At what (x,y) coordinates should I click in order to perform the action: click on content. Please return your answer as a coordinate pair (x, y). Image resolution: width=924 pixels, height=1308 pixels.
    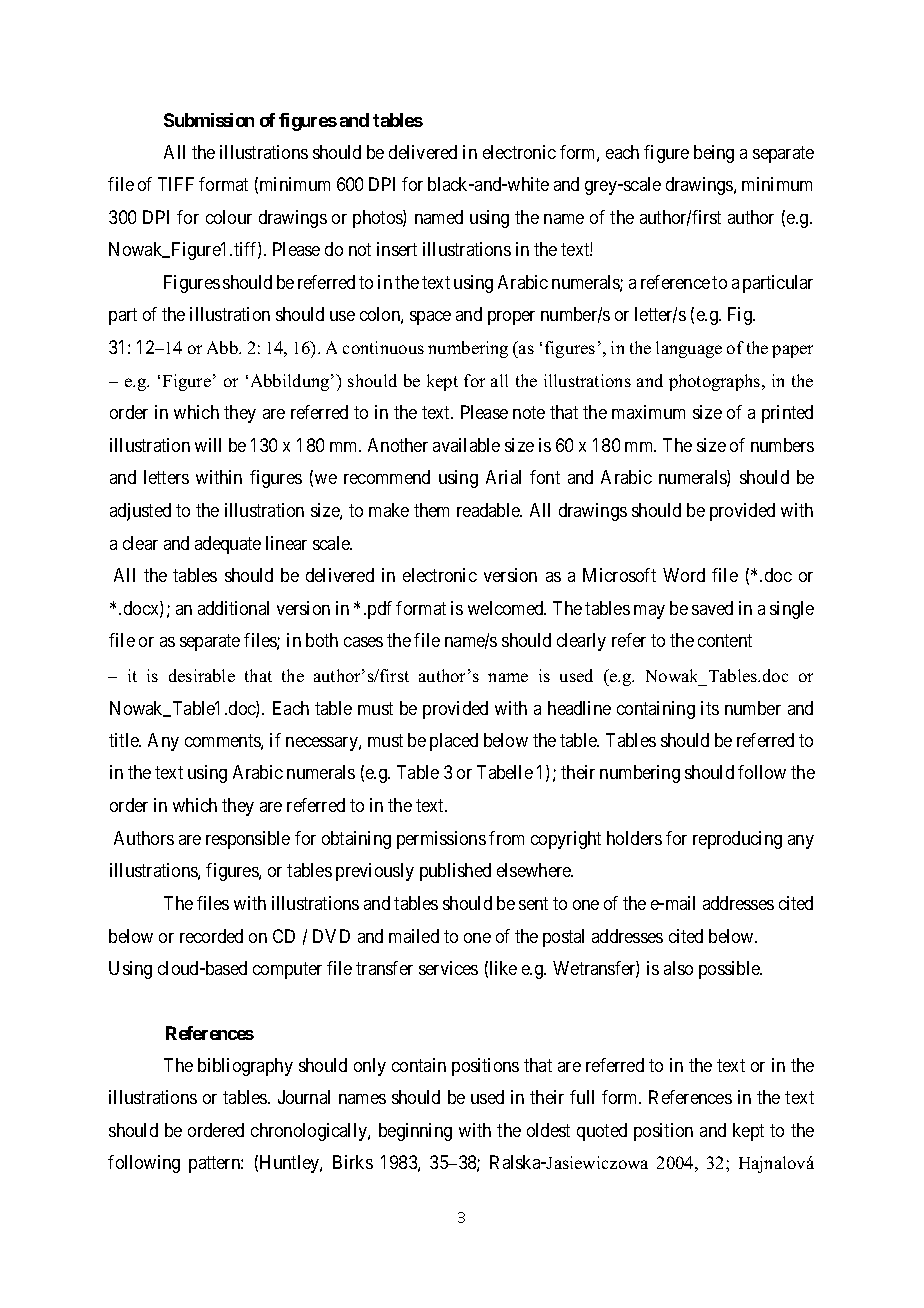
    Looking at the image, I should click on (725, 640).
